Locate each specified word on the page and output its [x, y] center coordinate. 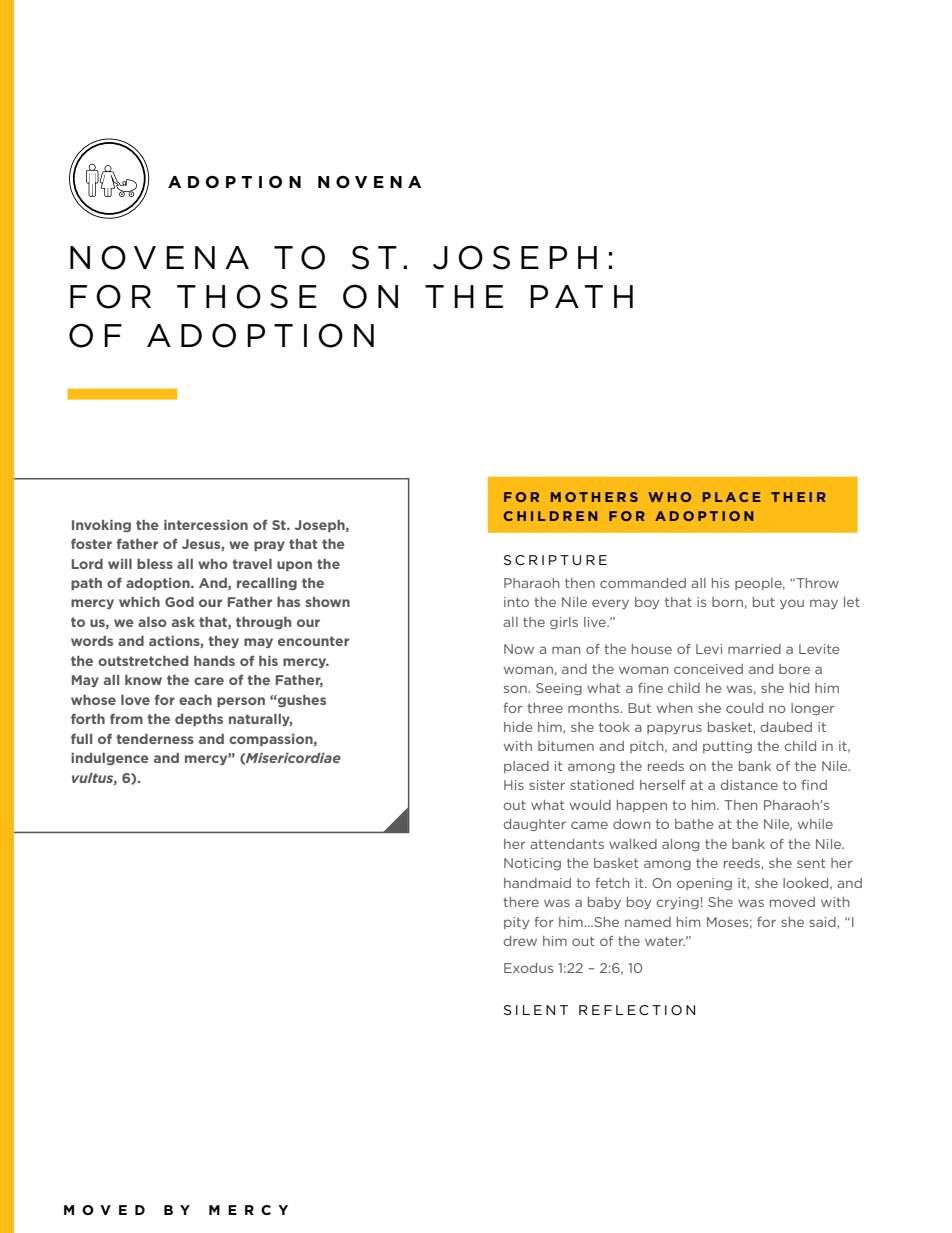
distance [749, 785]
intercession [206, 525]
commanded [643, 583]
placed [526, 767]
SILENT [536, 1010]
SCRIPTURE [555, 560]
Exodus [528, 968]
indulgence [110, 759]
